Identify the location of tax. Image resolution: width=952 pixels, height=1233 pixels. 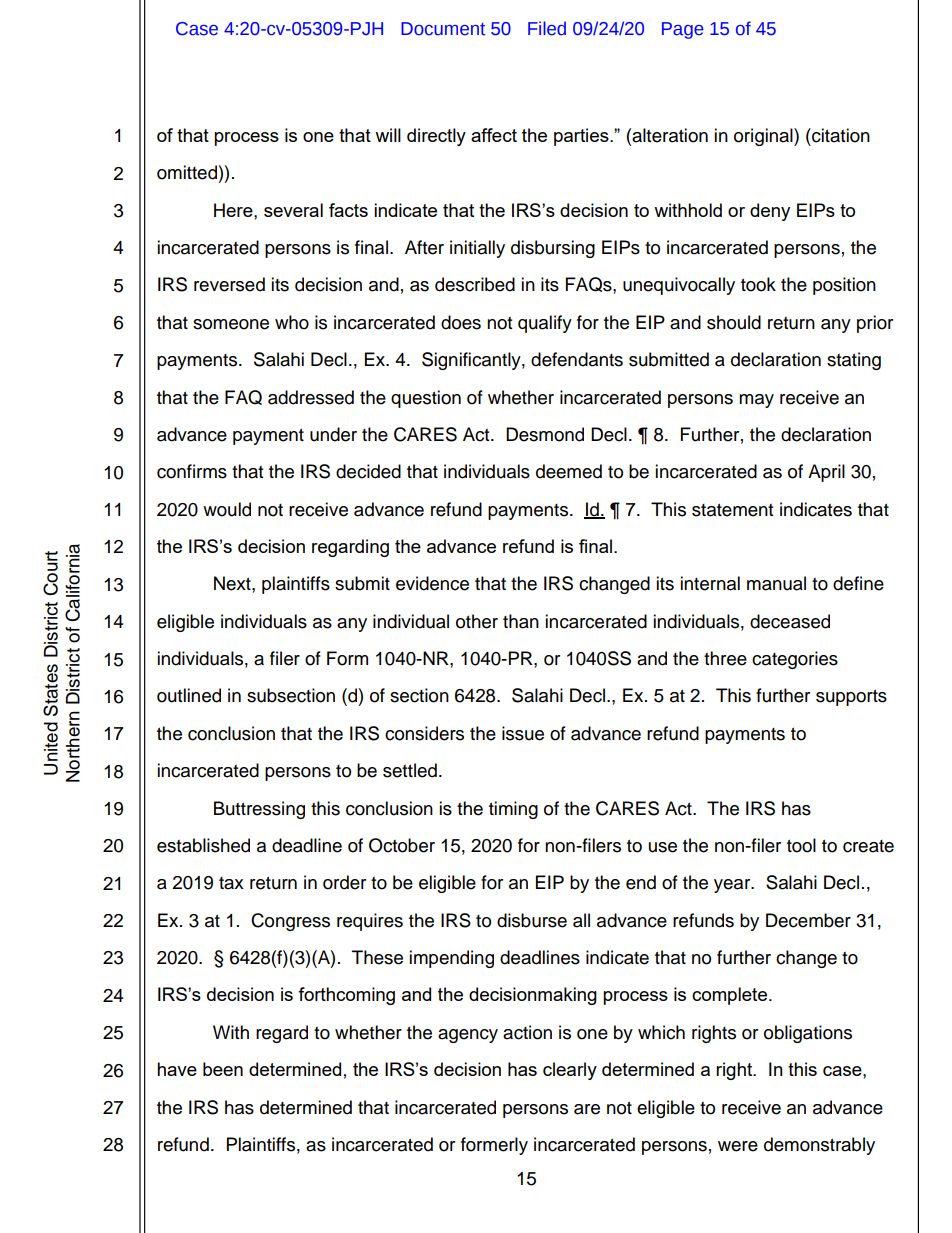
(231, 883).
